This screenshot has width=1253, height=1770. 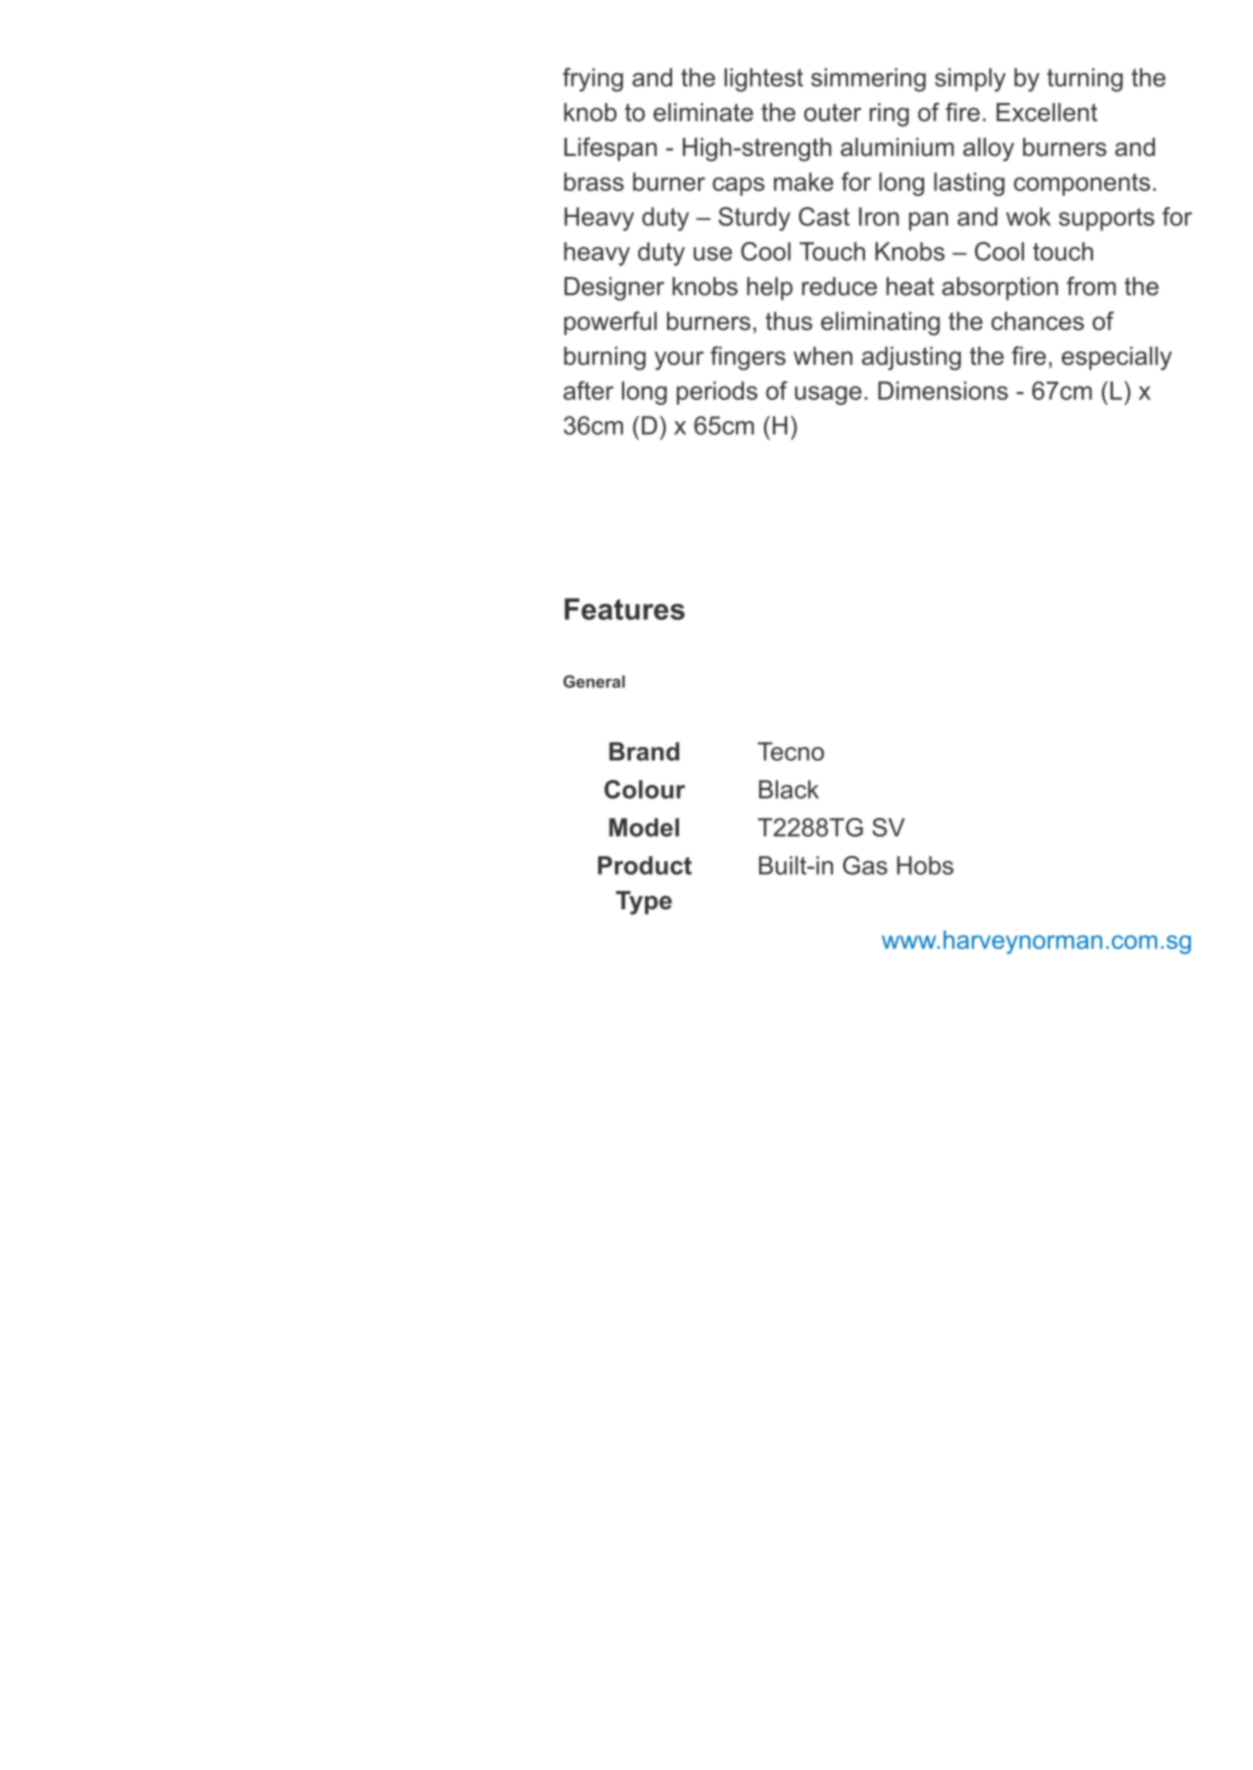 I want to click on Dimensions, so click(x=943, y=390).
